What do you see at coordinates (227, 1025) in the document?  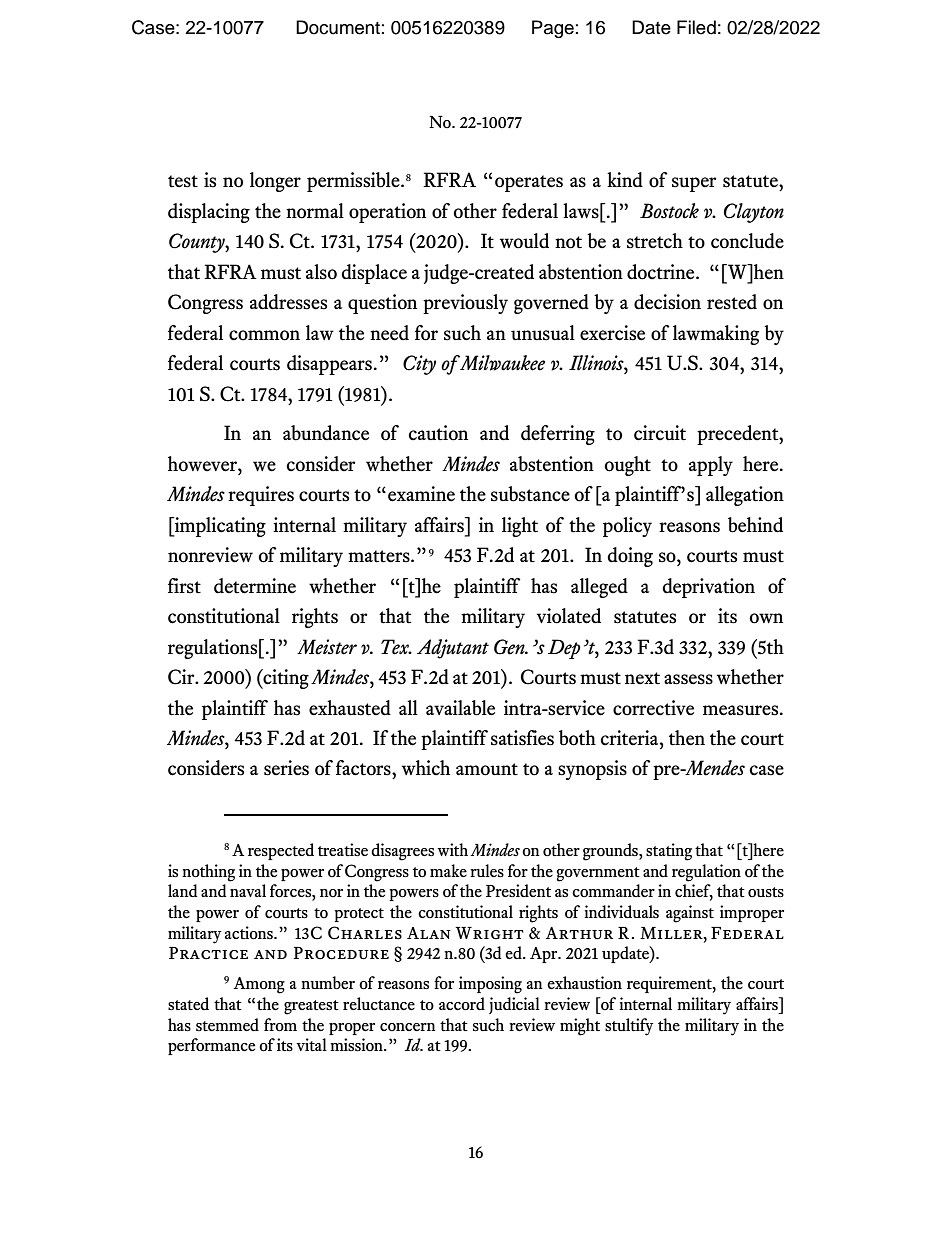 I see `stemmed` at bounding box center [227, 1025].
